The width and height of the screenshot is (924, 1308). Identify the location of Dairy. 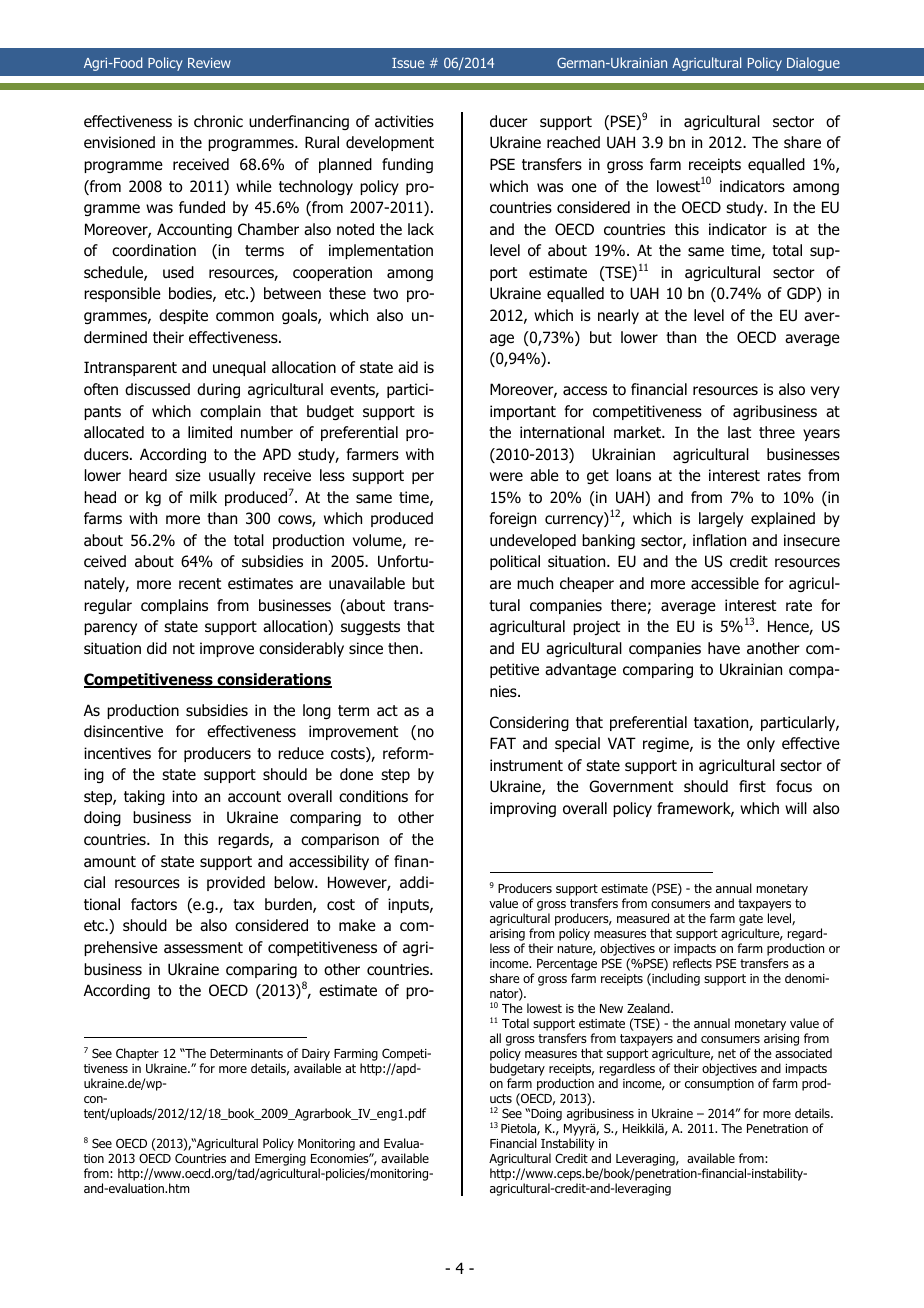
(316, 1055).
